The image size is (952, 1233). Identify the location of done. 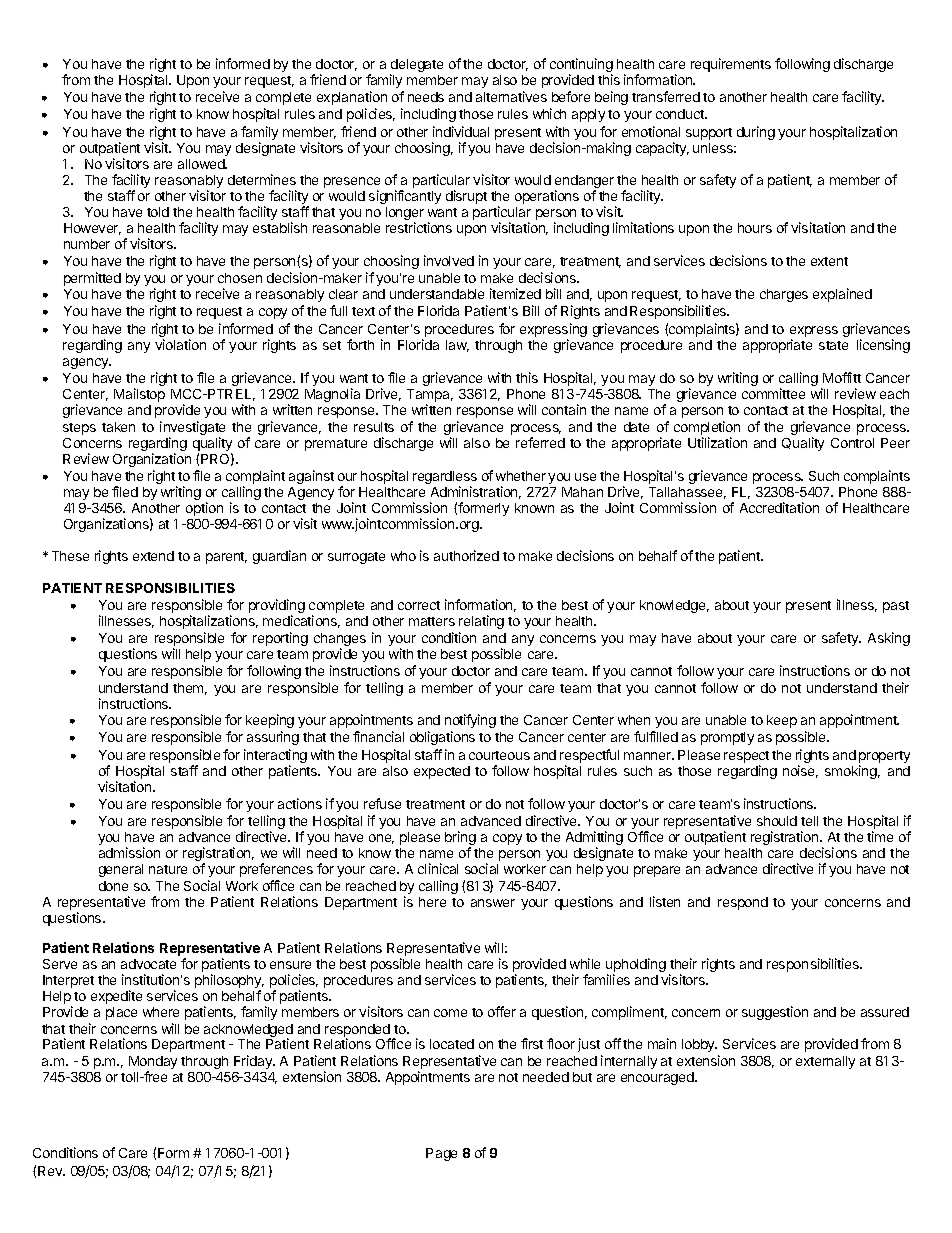
(113, 886).
